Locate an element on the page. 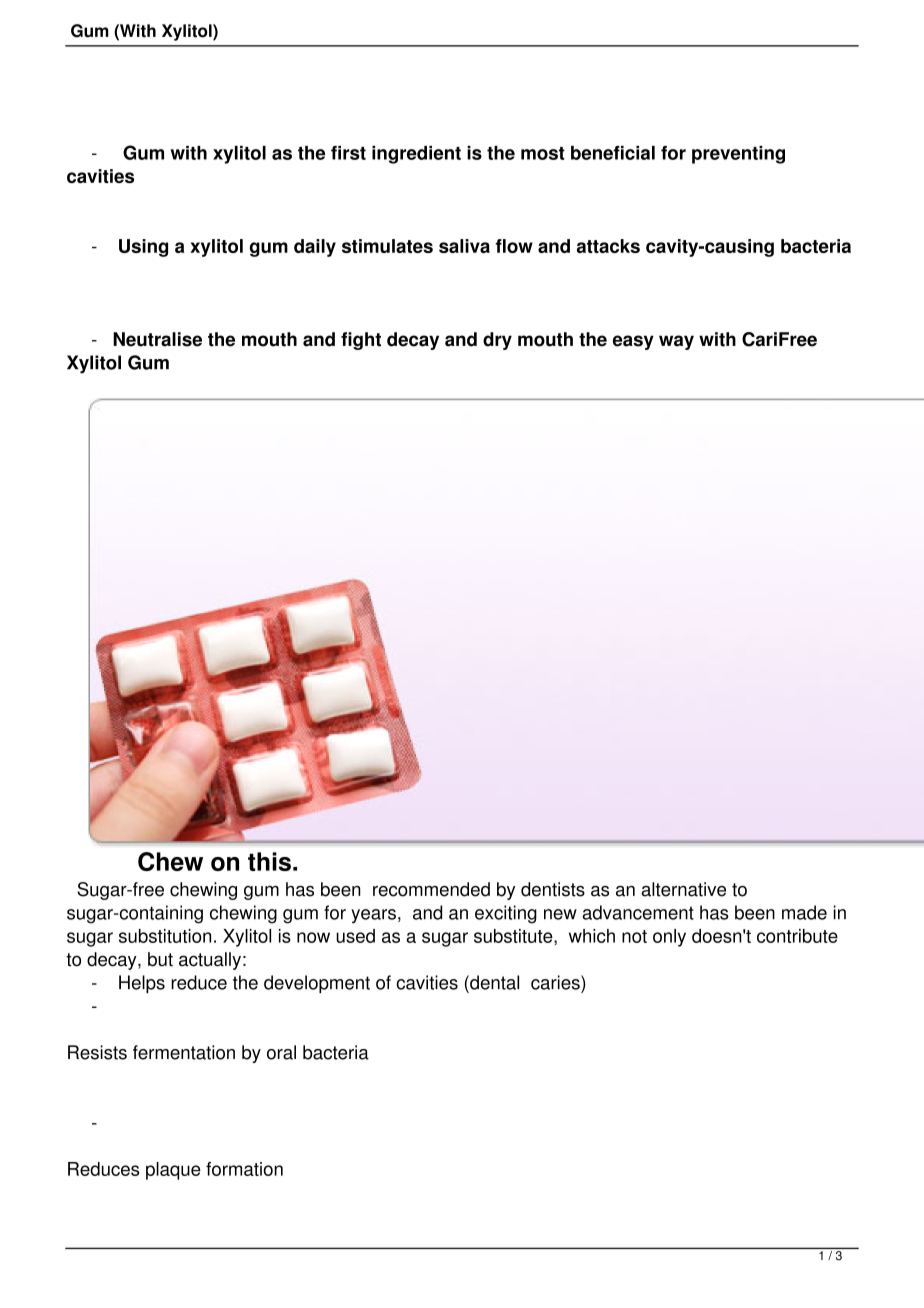 The image size is (924, 1308). preventing is located at coordinates (738, 155).
